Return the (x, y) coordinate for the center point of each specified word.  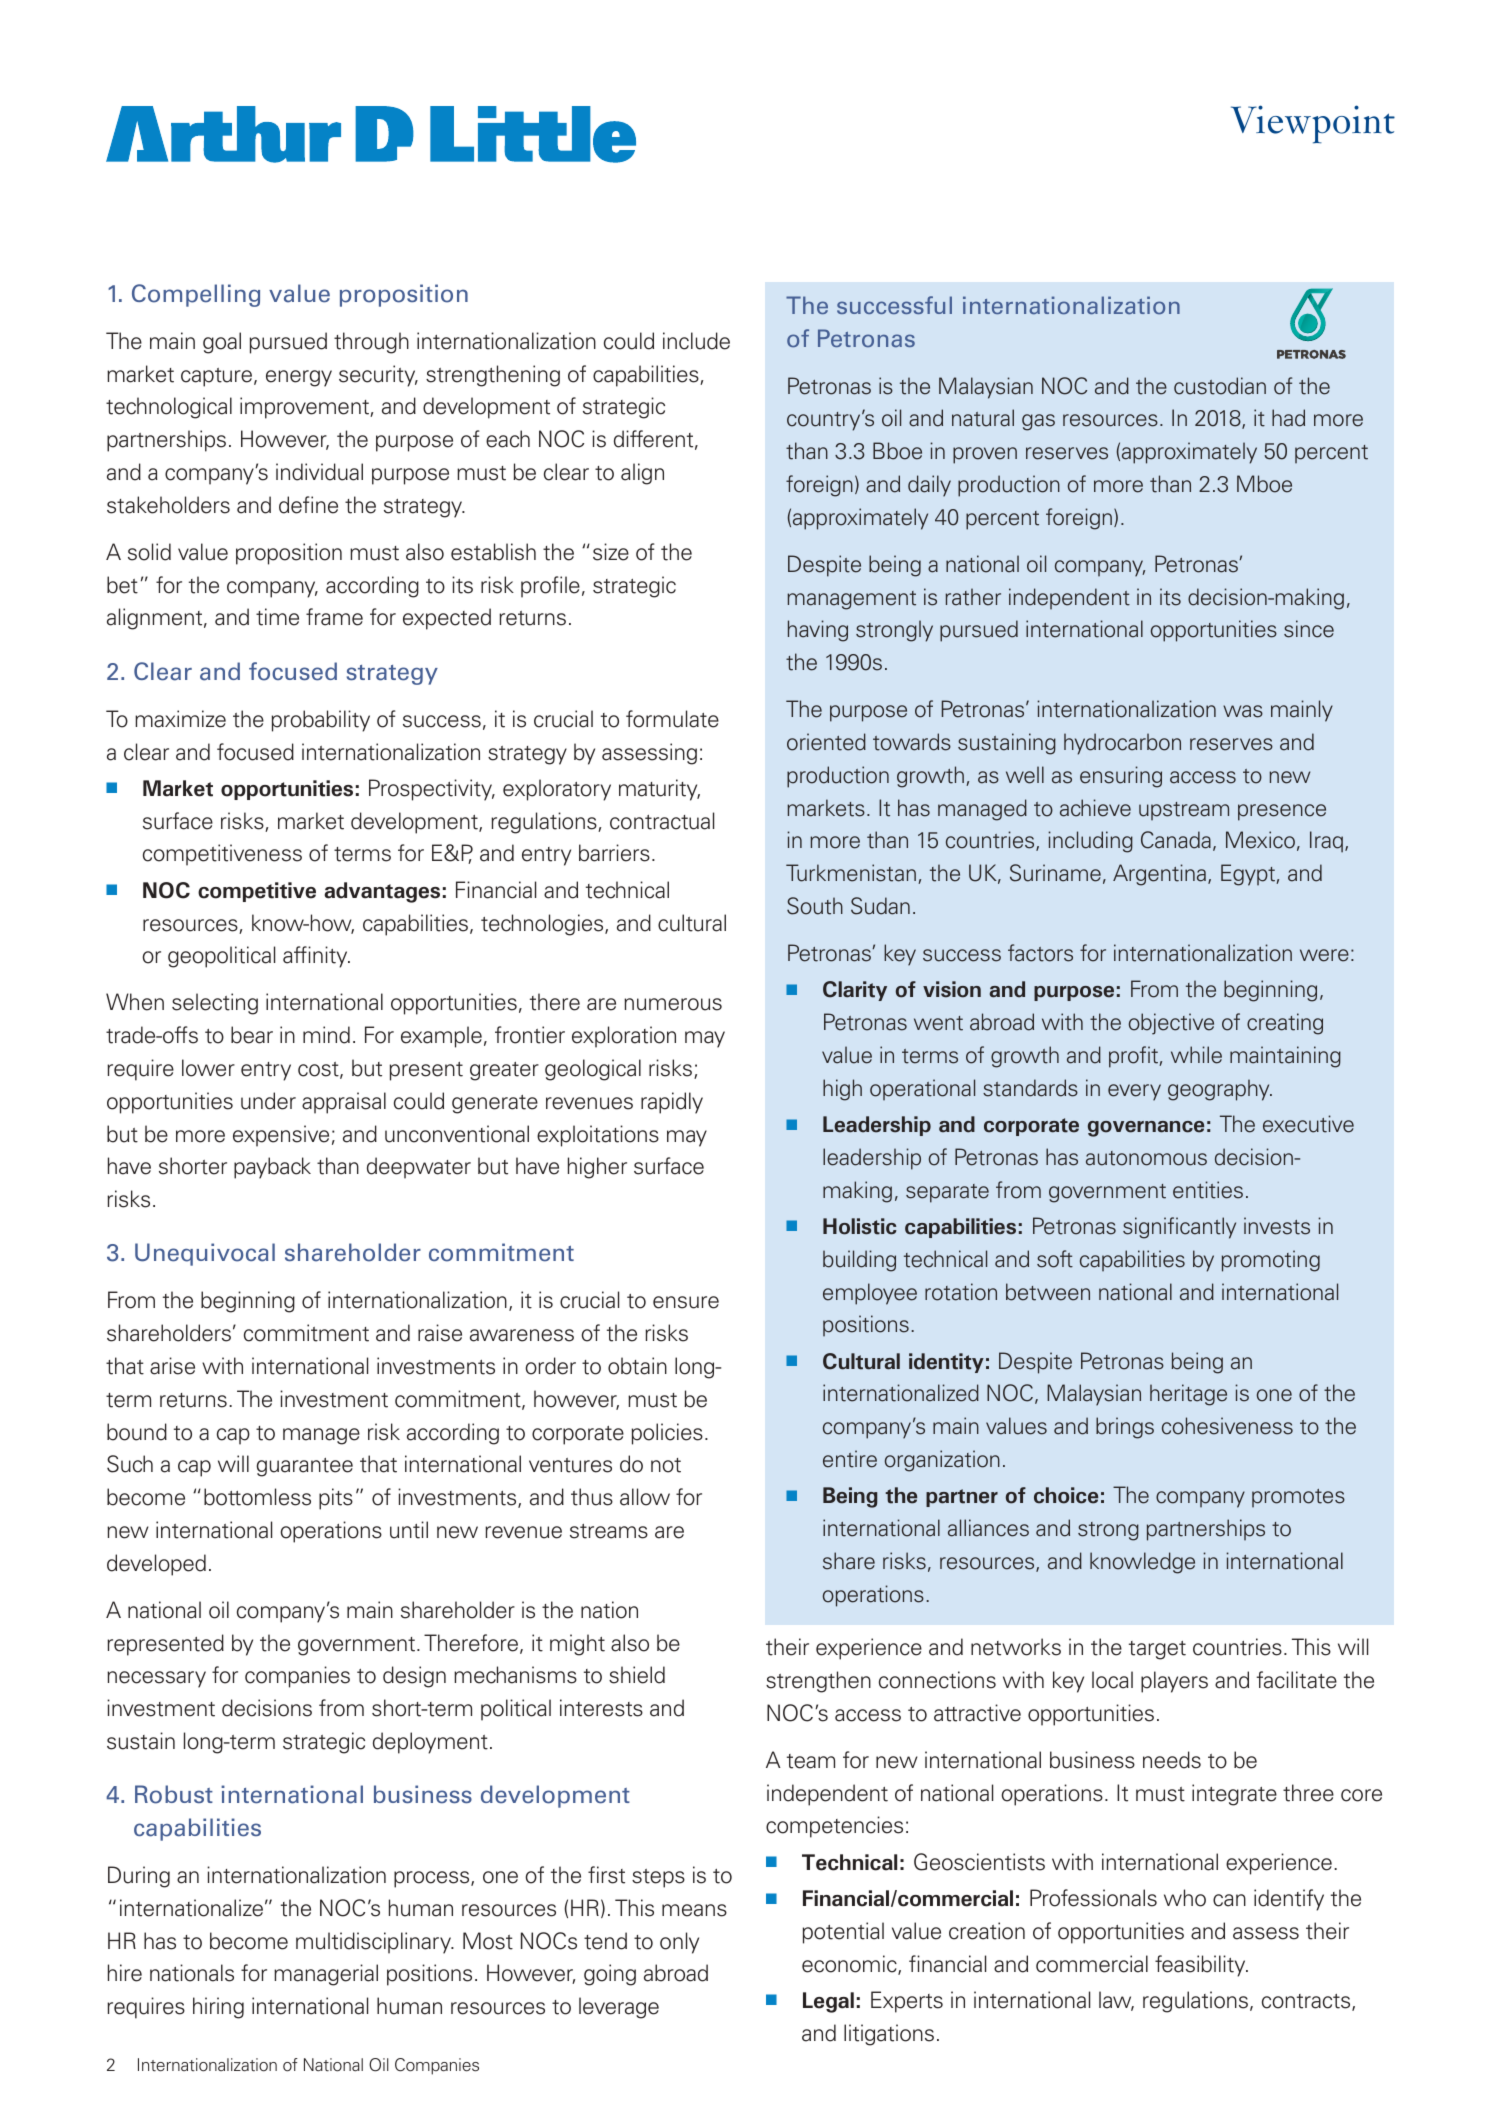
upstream (1184, 811)
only (679, 1943)
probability (321, 721)
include (696, 341)
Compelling (196, 295)
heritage (1188, 1395)
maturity (659, 790)
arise (172, 1366)
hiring (218, 2008)
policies (667, 1434)
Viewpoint (1313, 124)
